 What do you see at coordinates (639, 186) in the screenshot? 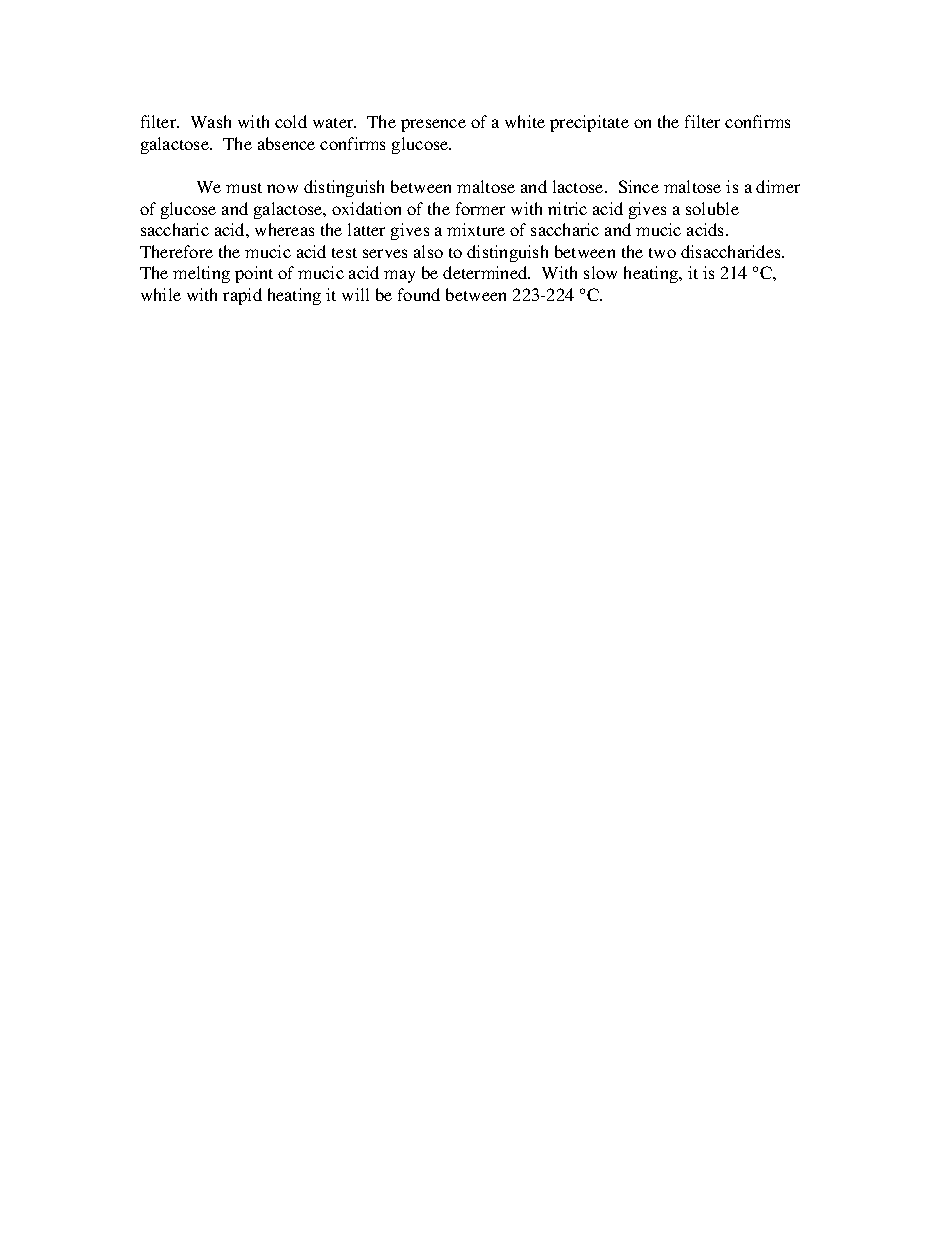
I see `Since` at bounding box center [639, 186].
